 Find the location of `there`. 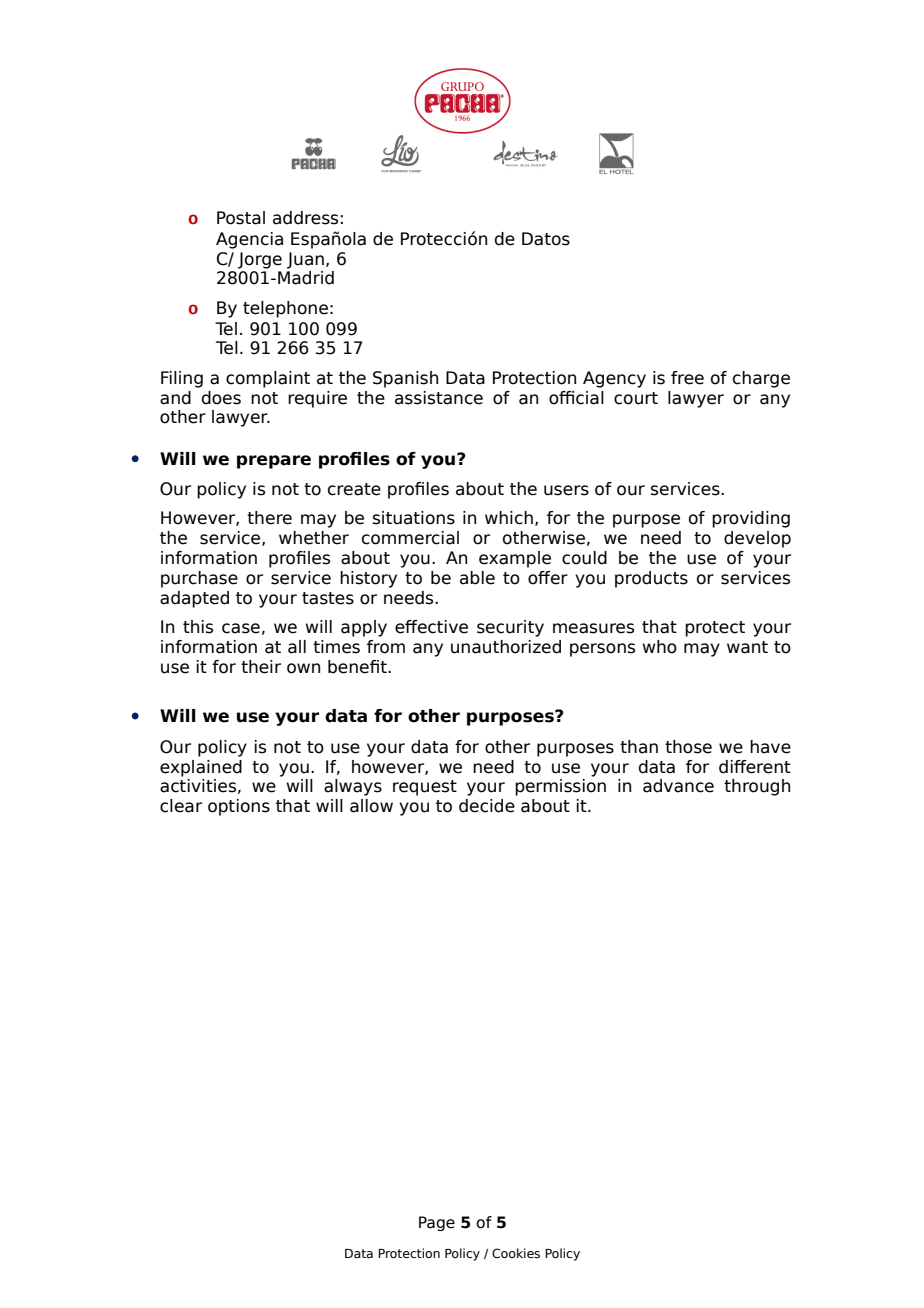

there is located at coordinates (269, 518).
